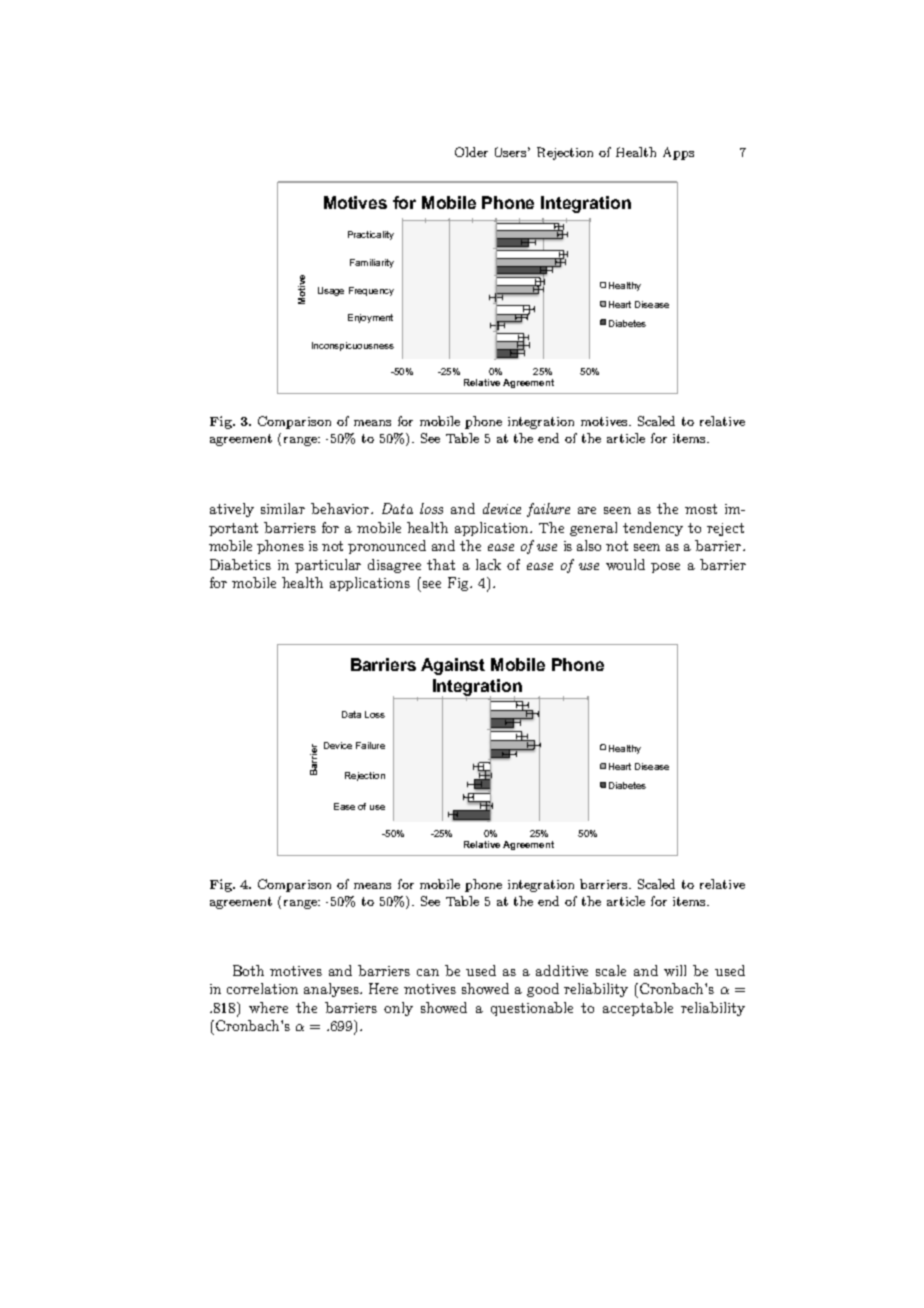 The width and height of the screenshot is (924, 1308). Describe the element at coordinates (562, 970) in the screenshot. I see `additive` at that location.
